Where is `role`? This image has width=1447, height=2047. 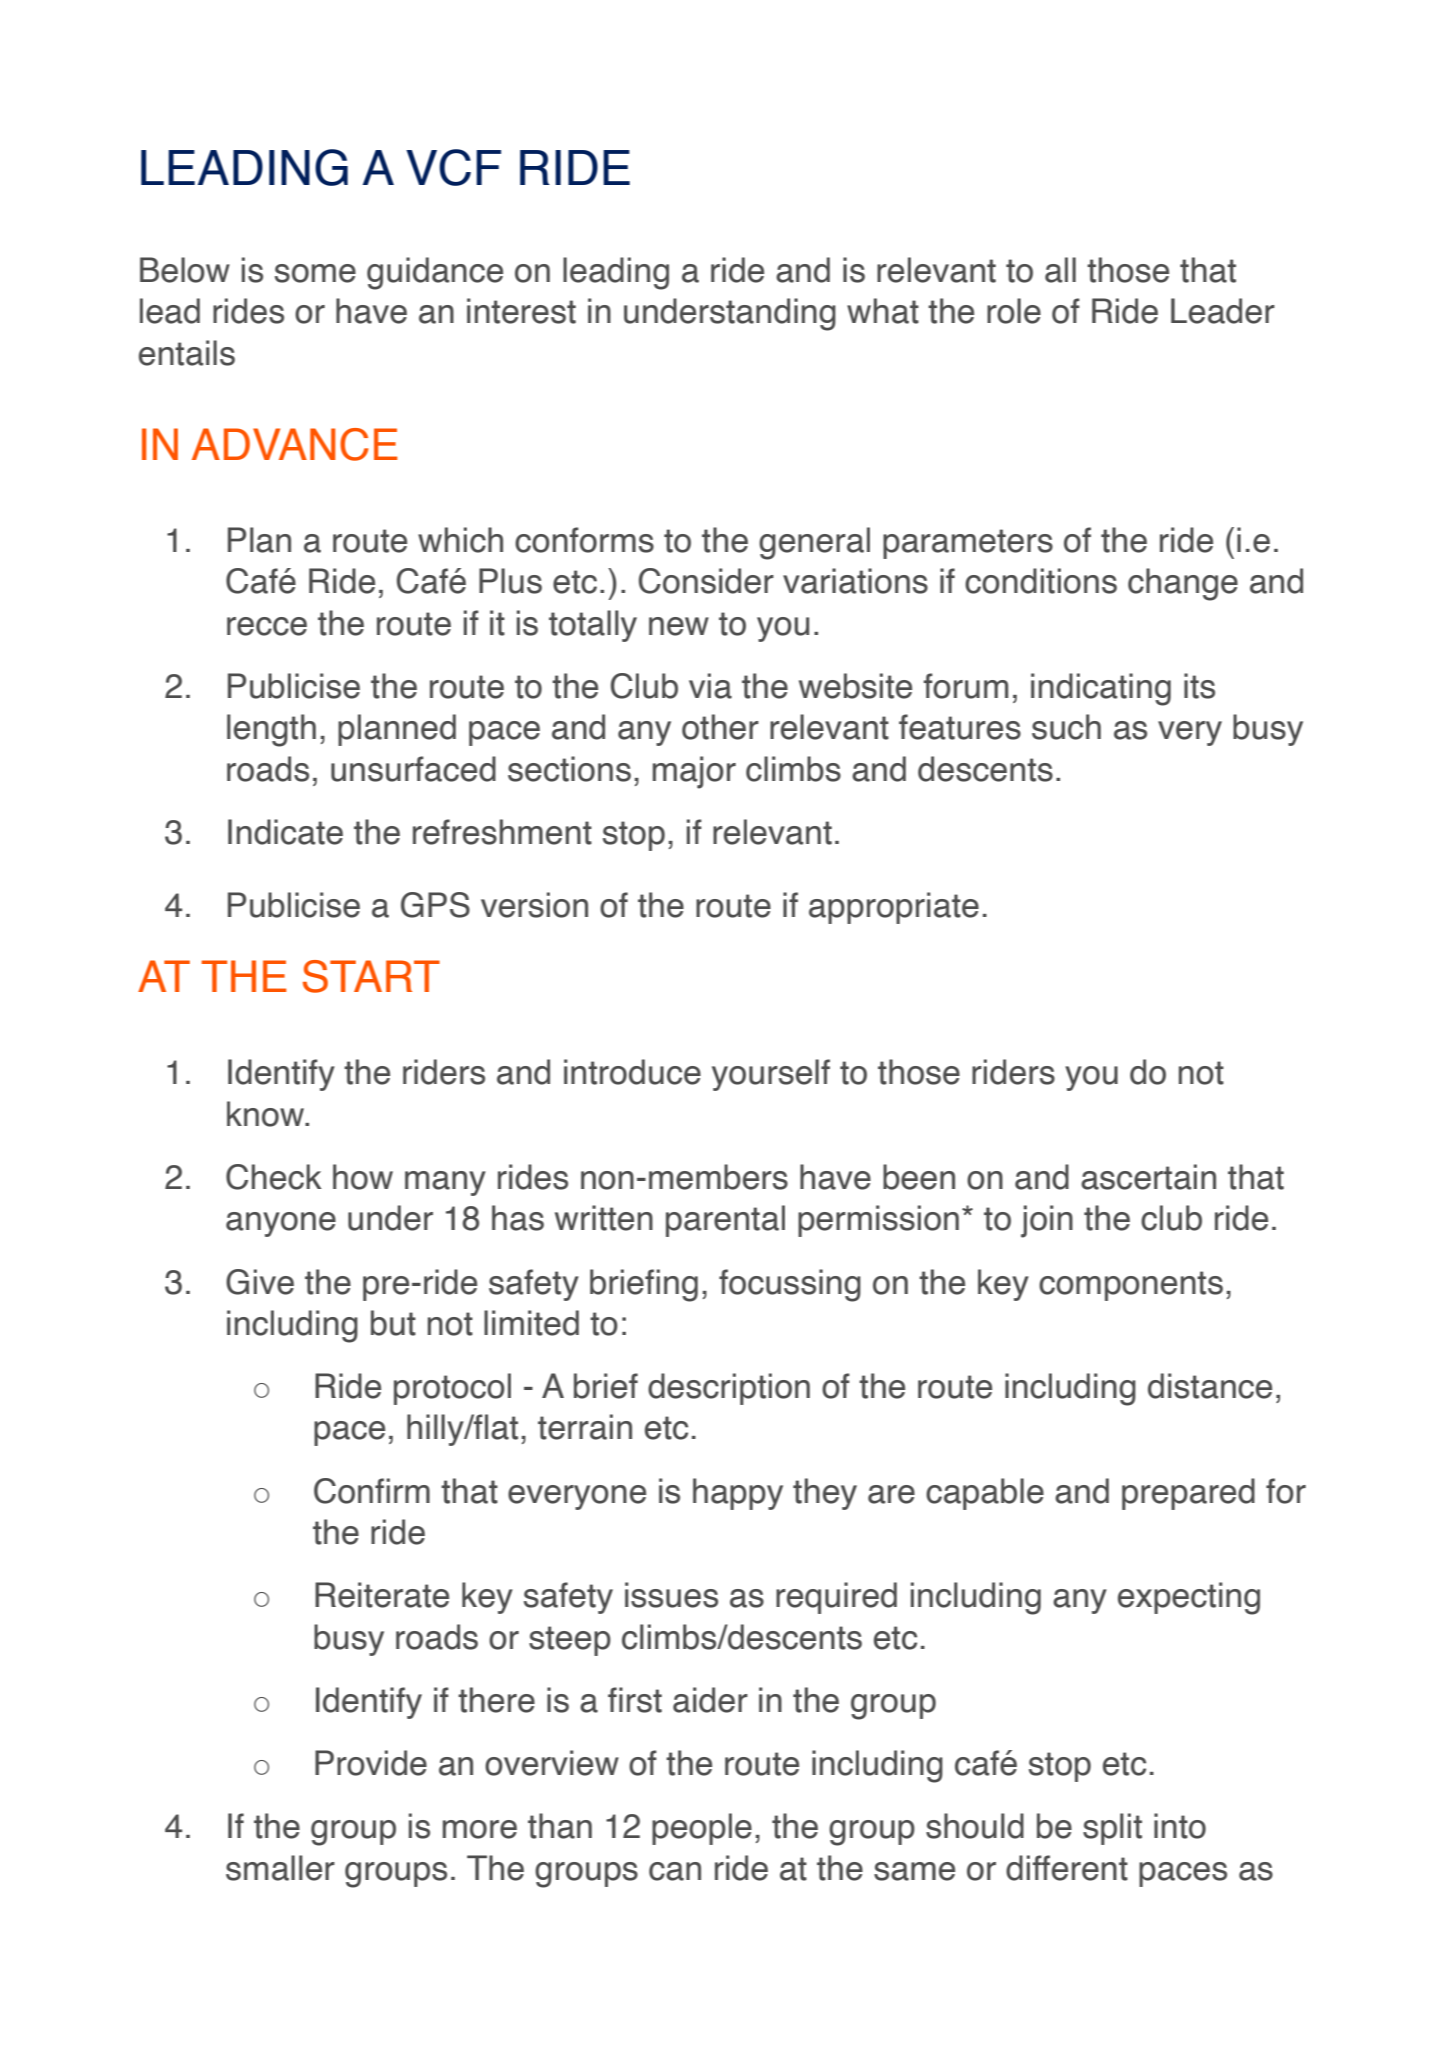 role is located at coordinates (1014, 311).
